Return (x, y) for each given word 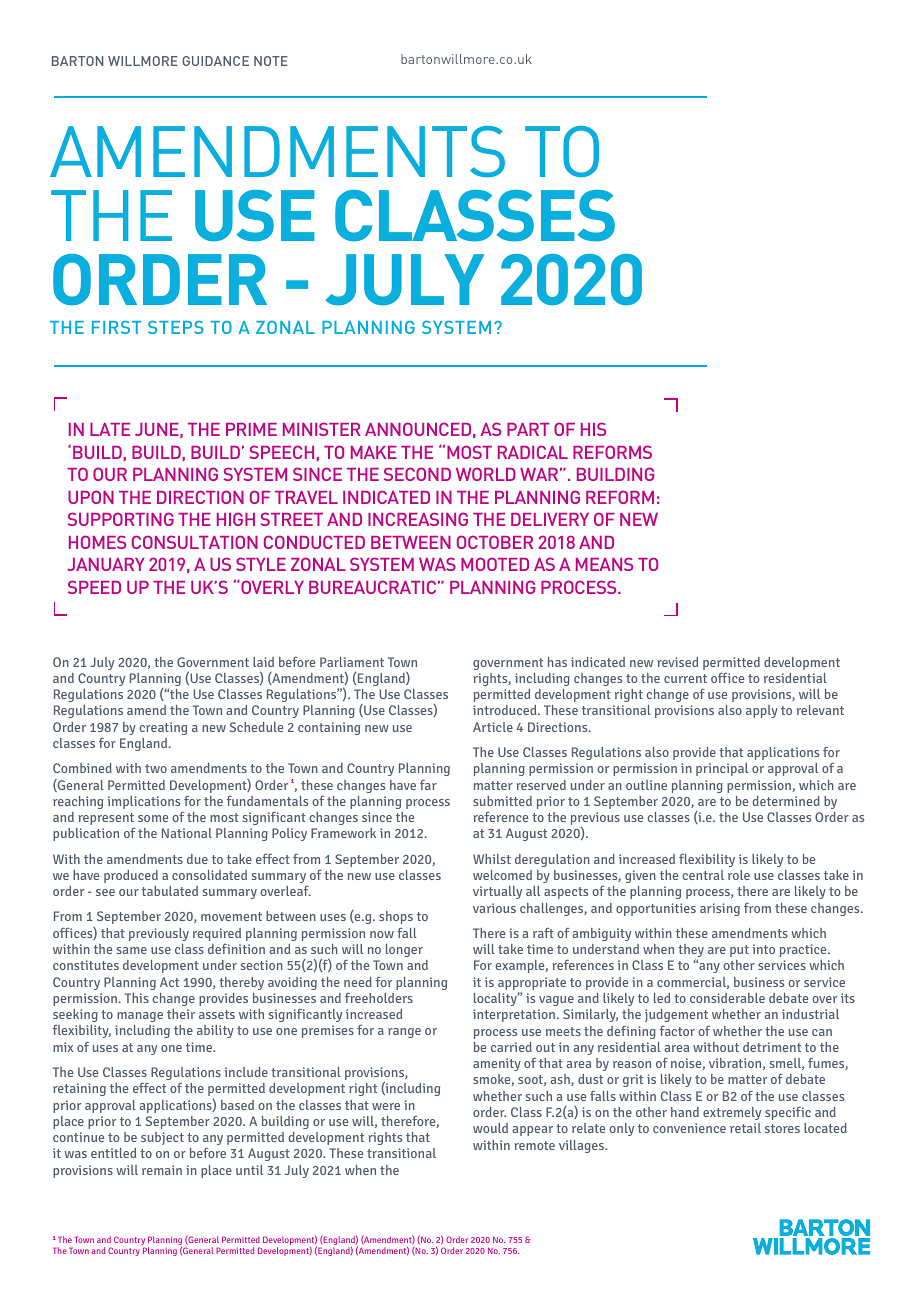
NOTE (271, 61)
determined (786, 801)
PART (528, 429)
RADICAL (533, 452)
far (428, 785)
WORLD (486, 474)
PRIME (251, 429)
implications (144, 802)
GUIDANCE (216, 61)
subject (162, 1138)
